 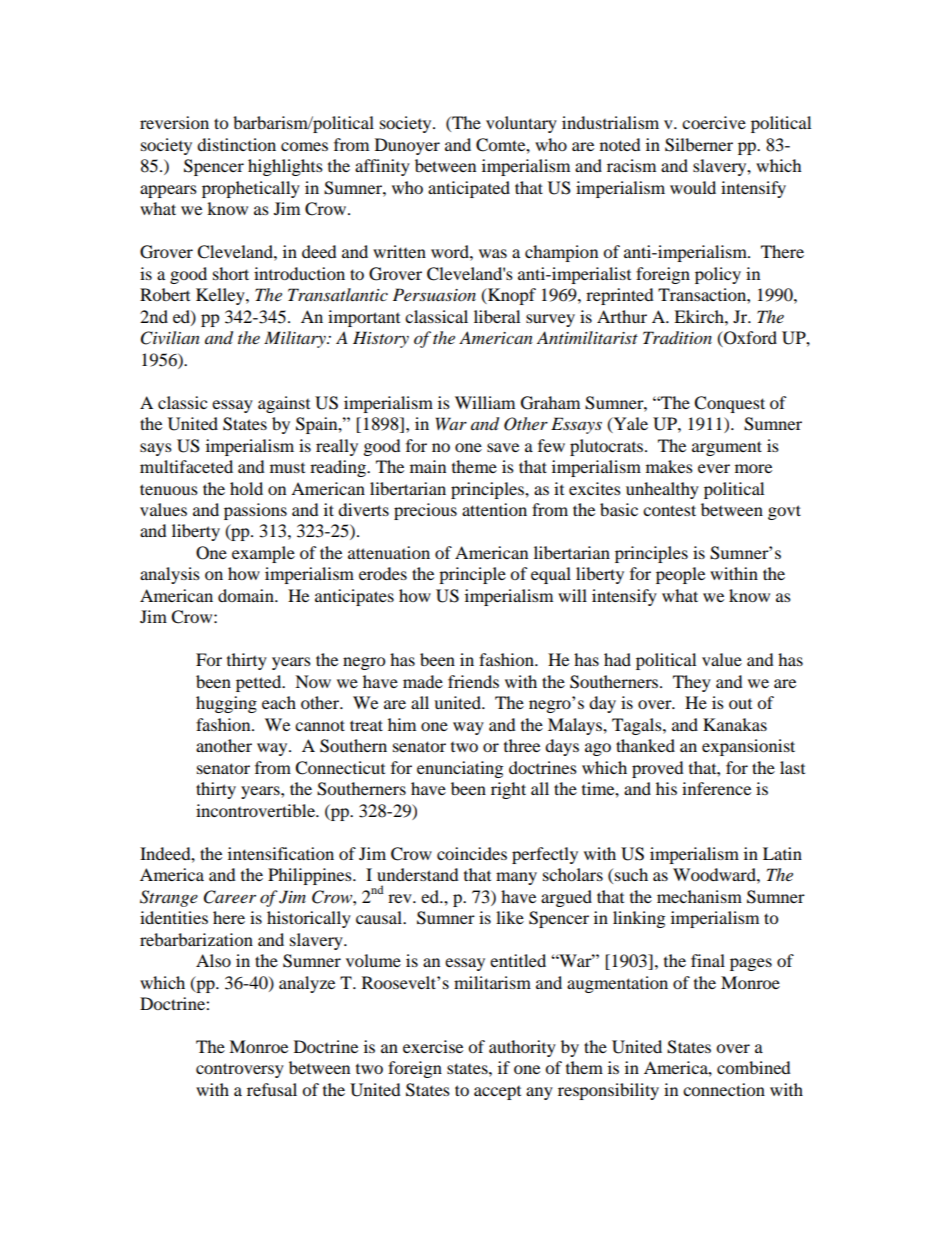 What do you see at coordinates (236, 144) in the page?
I see `distinction` at bounding box center [236, 144].
